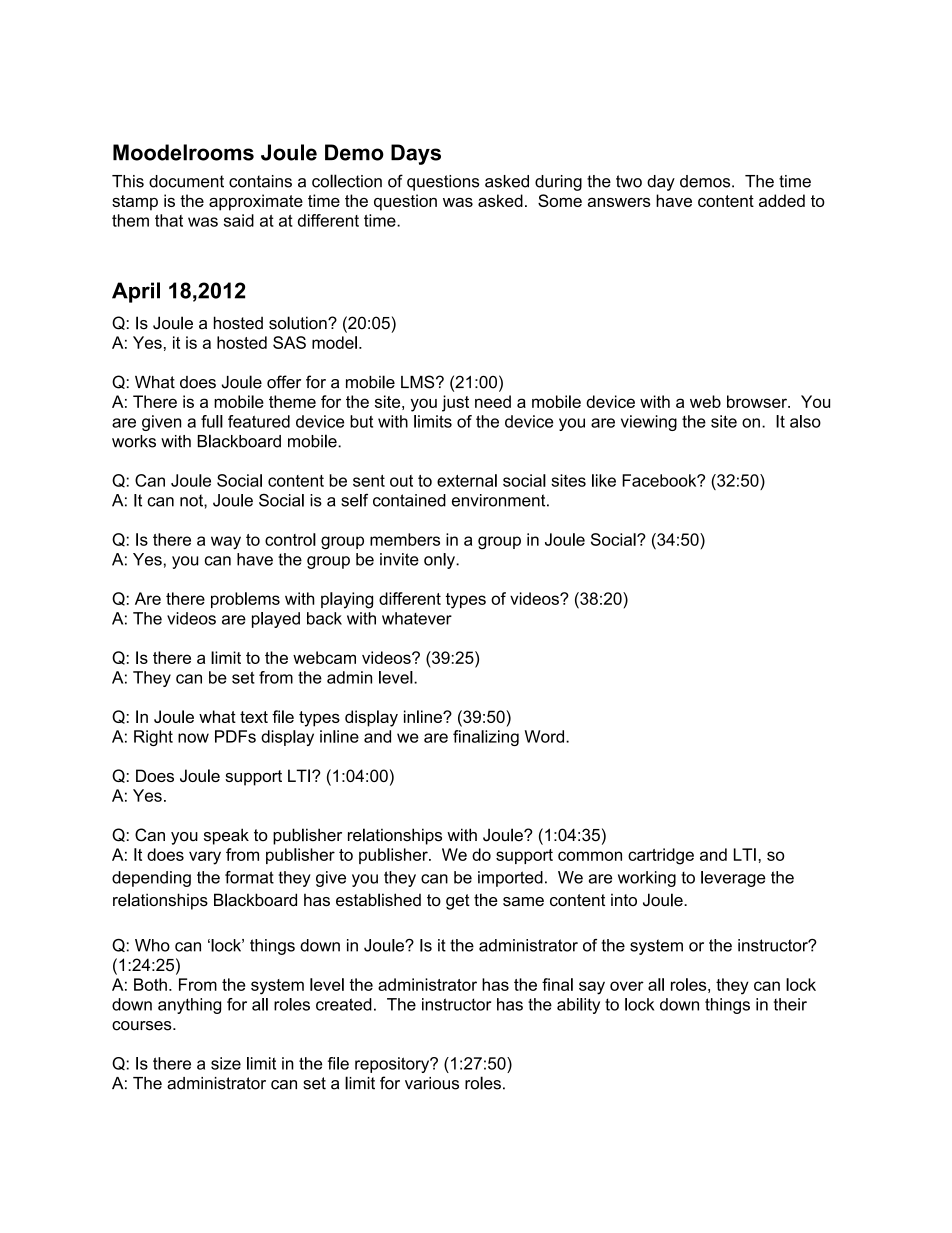 This image has height=1233, width=952. I want to click on Word, so click(546, 736).
